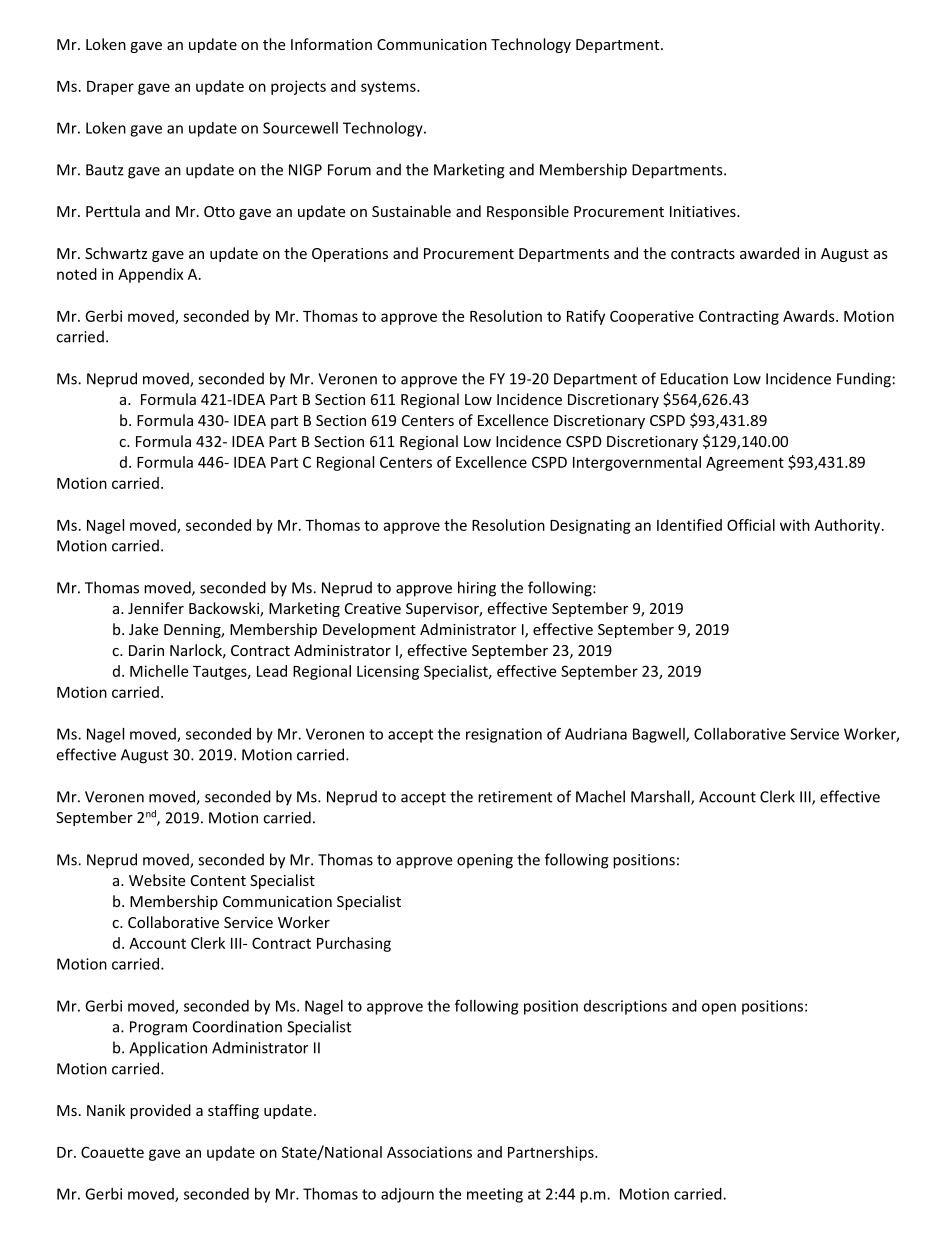 This screenshot has height=1233, width=952. Describe the element at coordinates (661, 797) in the screenshot. I see `Marshall` at that location.
